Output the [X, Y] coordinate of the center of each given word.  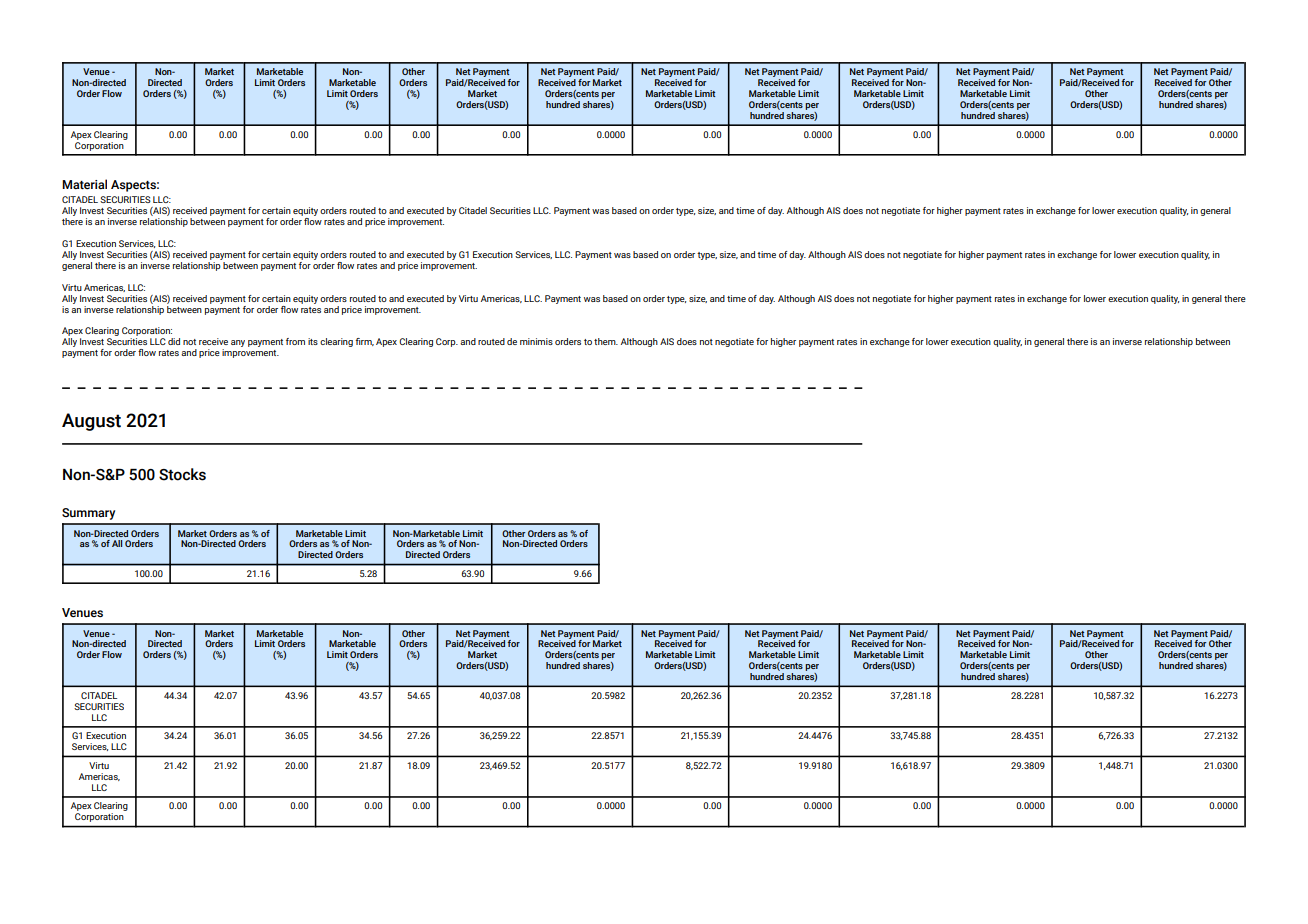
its [313, 341]
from [295, 341]
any [238, 343]
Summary [88, 514]
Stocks [182, 474]
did [174, 341]
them [606, 341]
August [91, 422]
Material [84, 184]
